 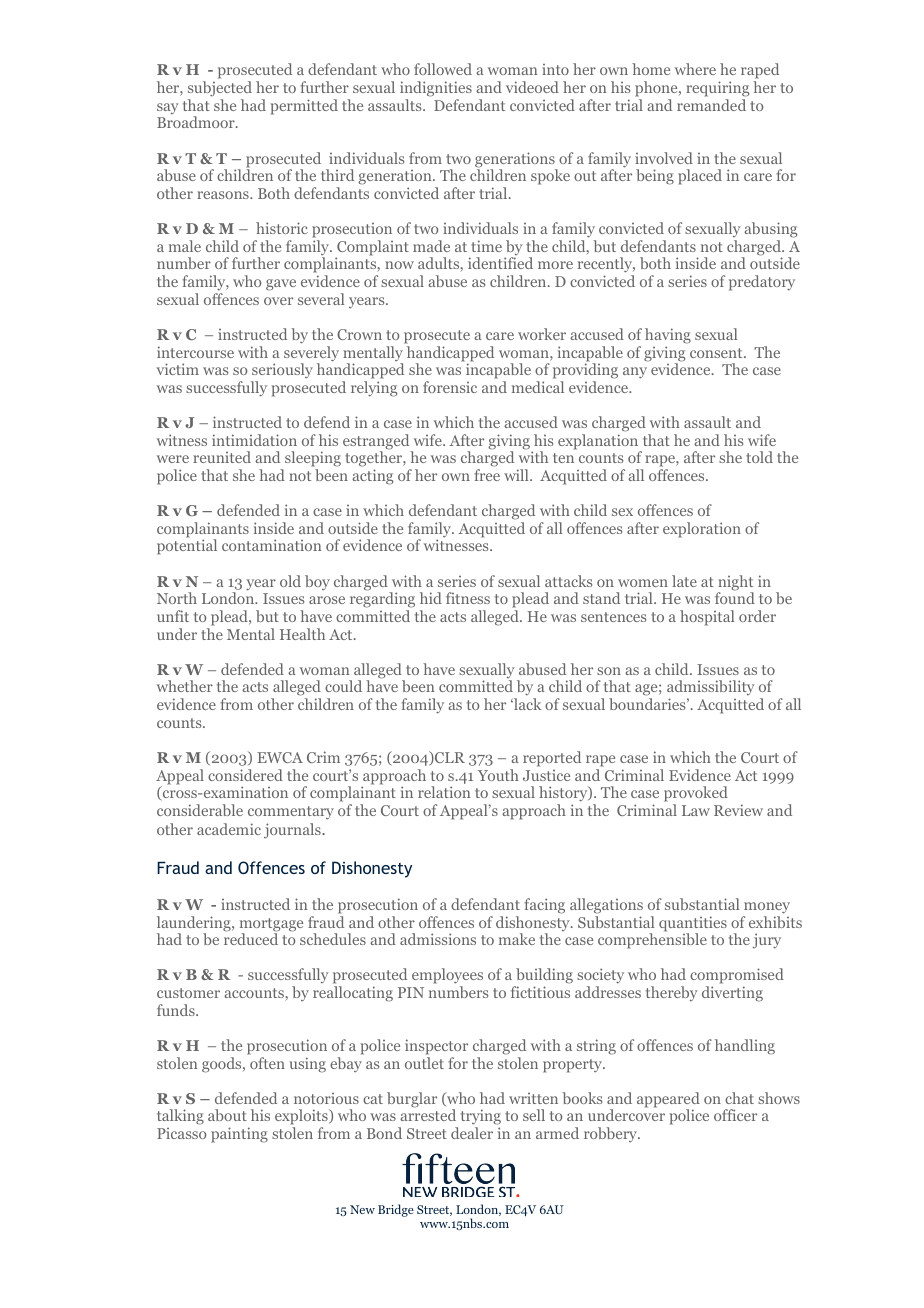 I want to click on remanded, so click(x=711, y=105).
